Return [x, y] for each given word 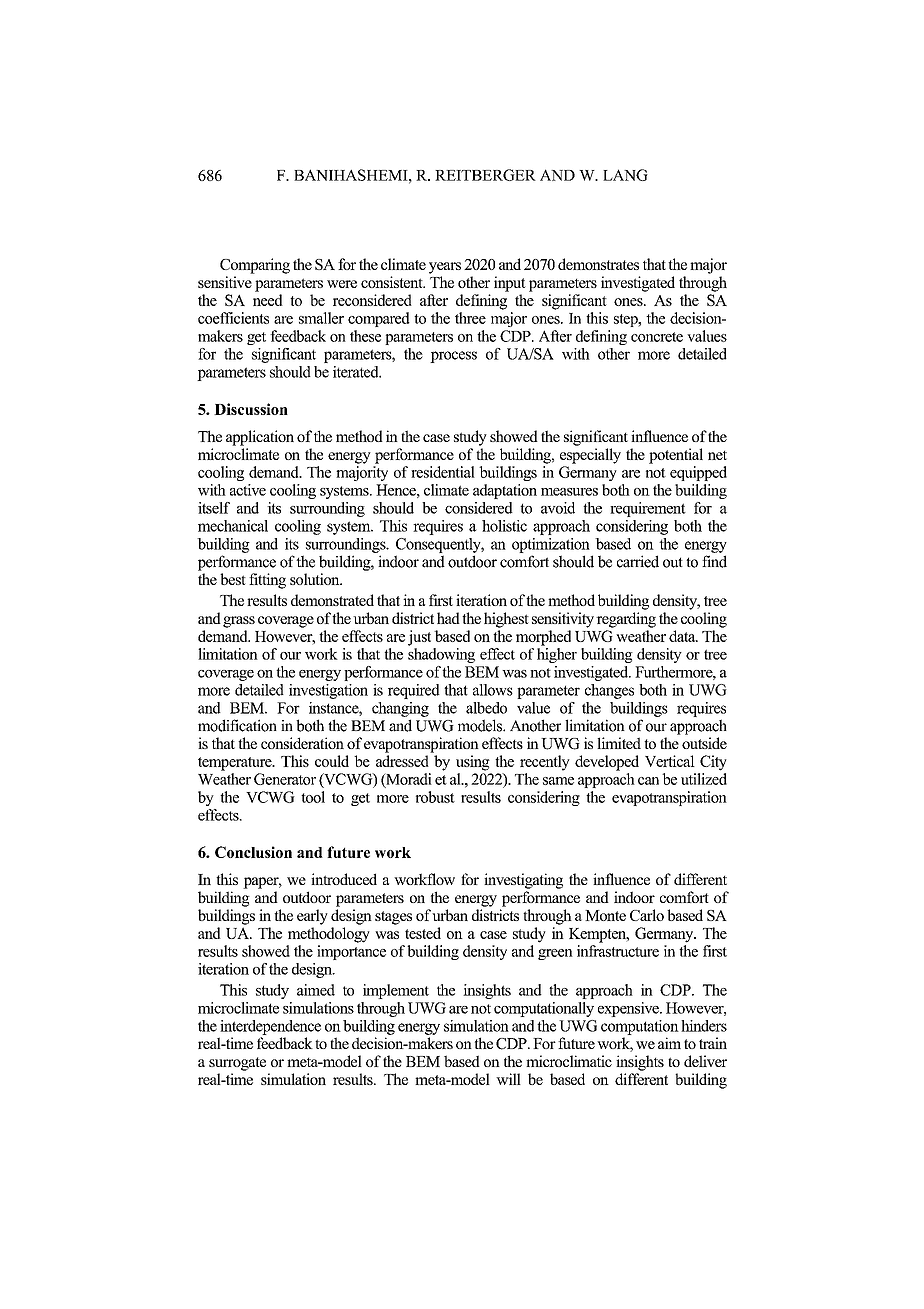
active [248, 490]
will [508, 1079]
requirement [648, 509]
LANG [625, 175]
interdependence [270, 1027]
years [445, 268]
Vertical [670, 761]
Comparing [255, 266]
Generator [285, 779]
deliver [705, 1061]
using [473, 763]
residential [443, 472]
